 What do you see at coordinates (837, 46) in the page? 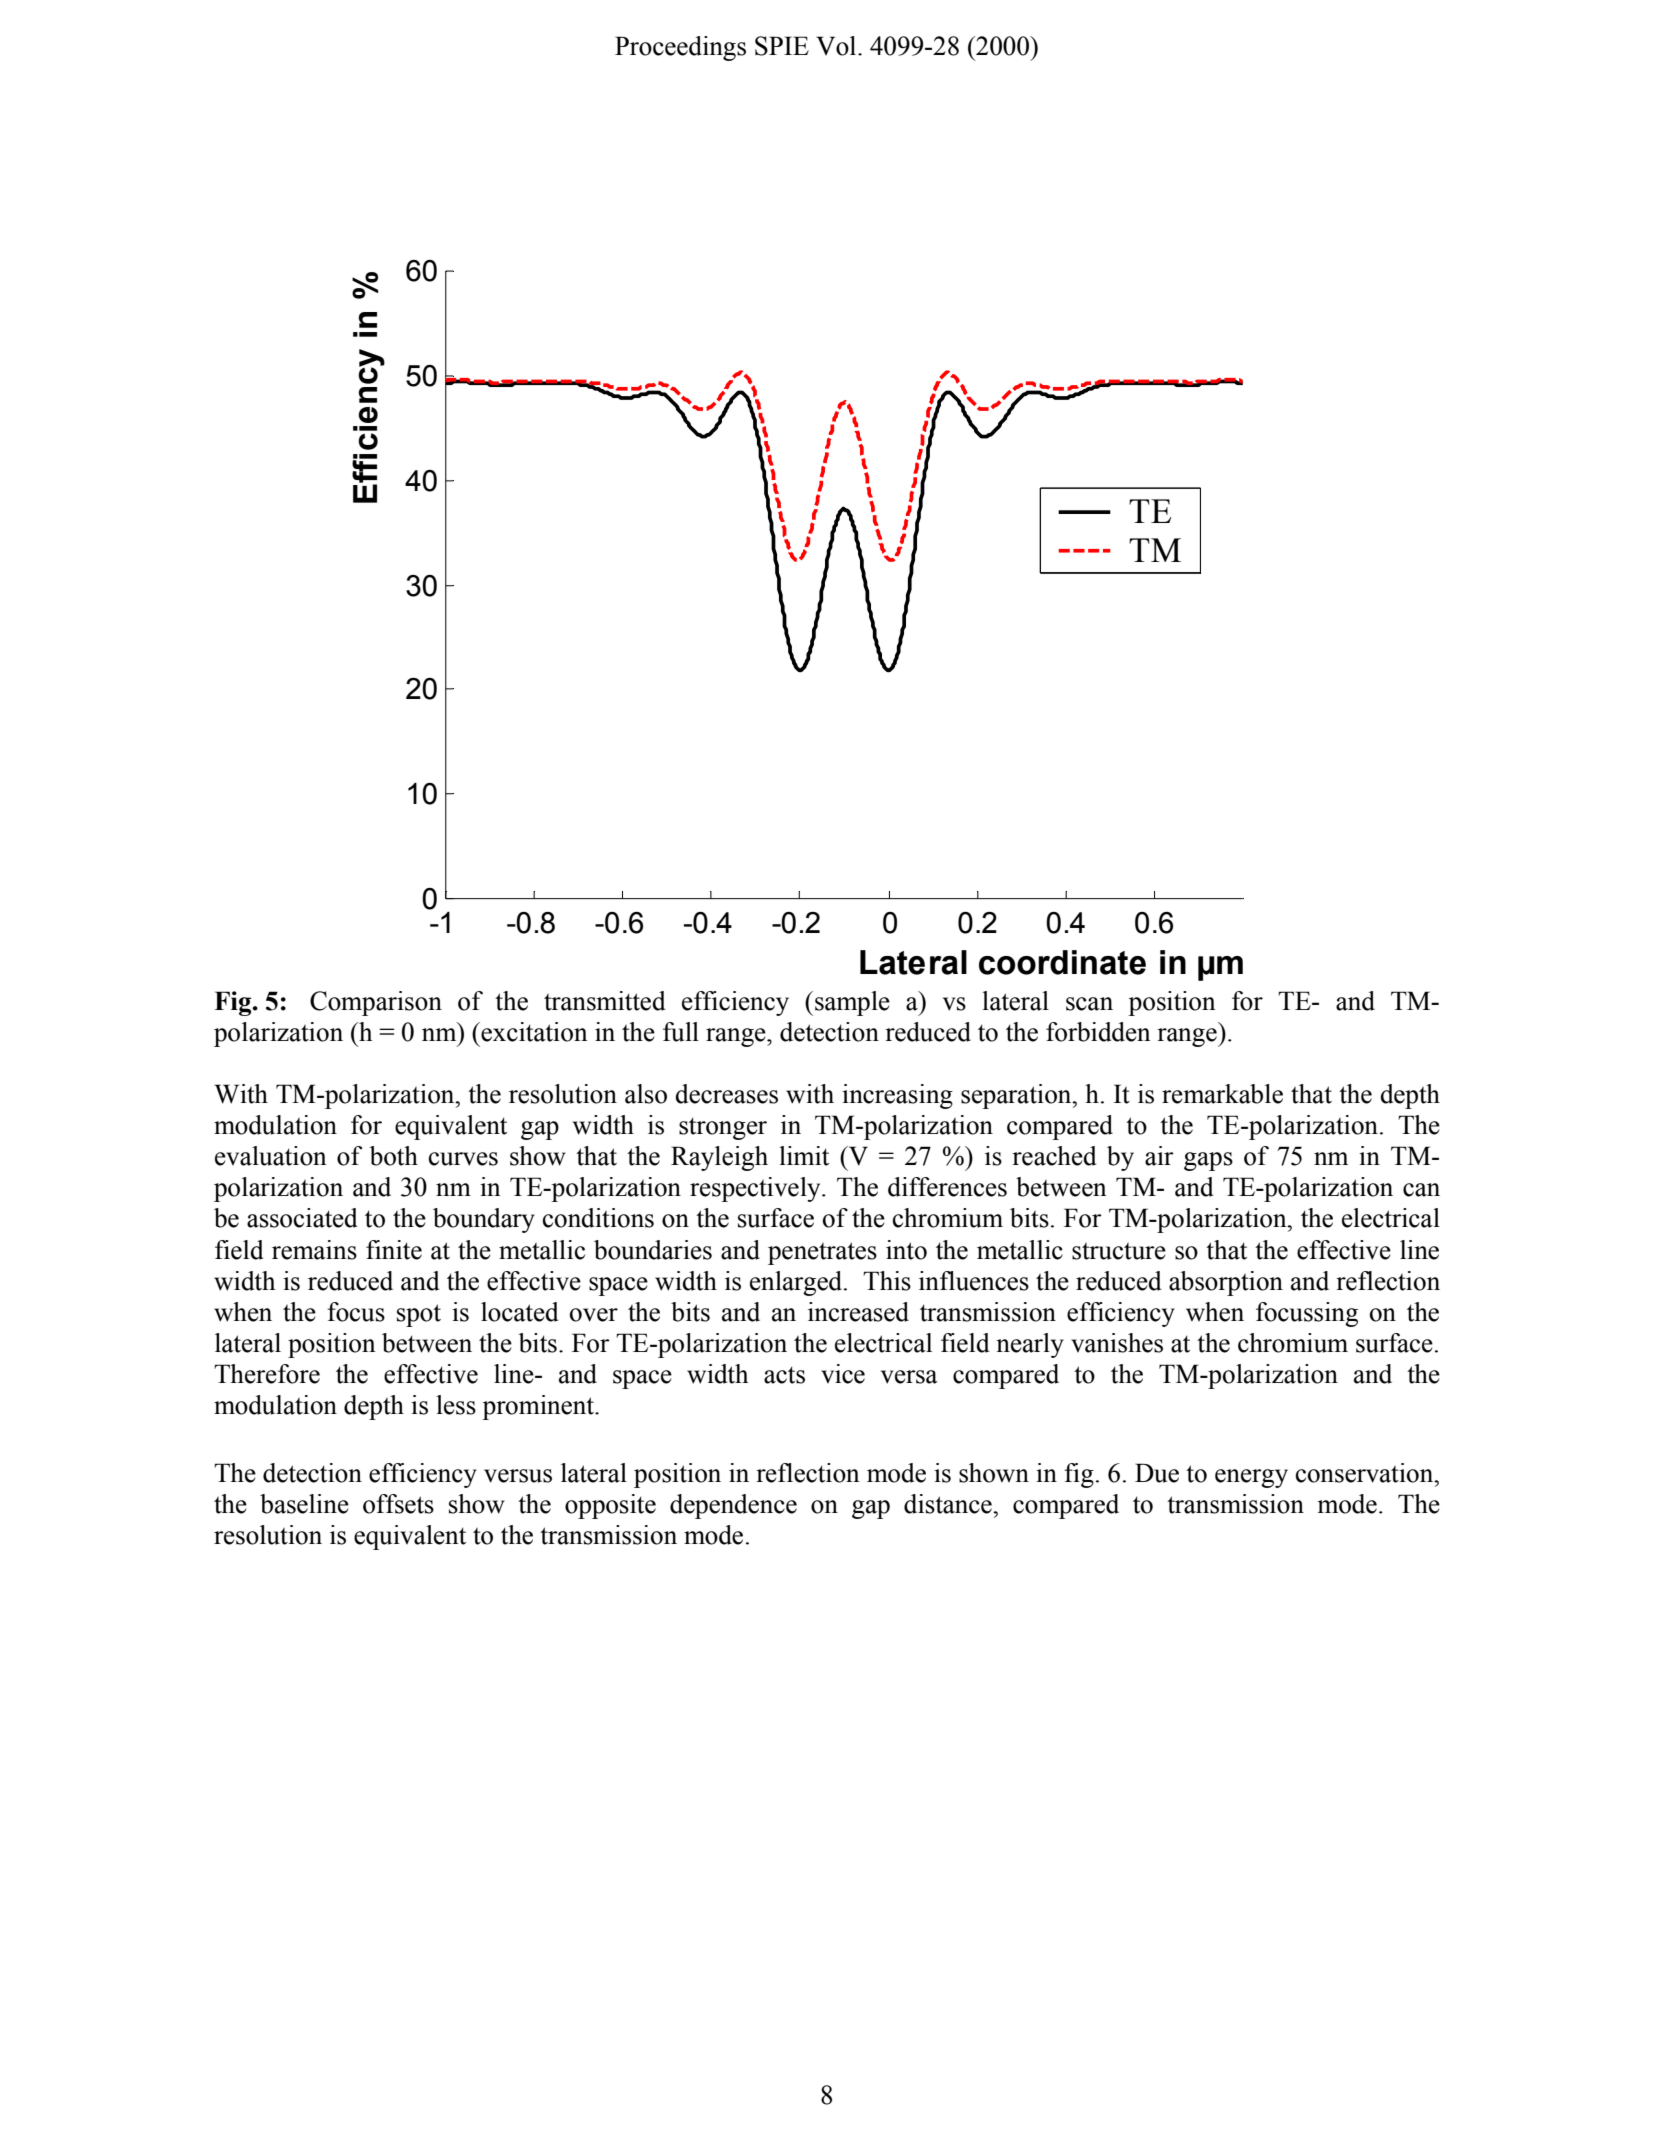
I see `Vol` at bounding box center [837, 46].
